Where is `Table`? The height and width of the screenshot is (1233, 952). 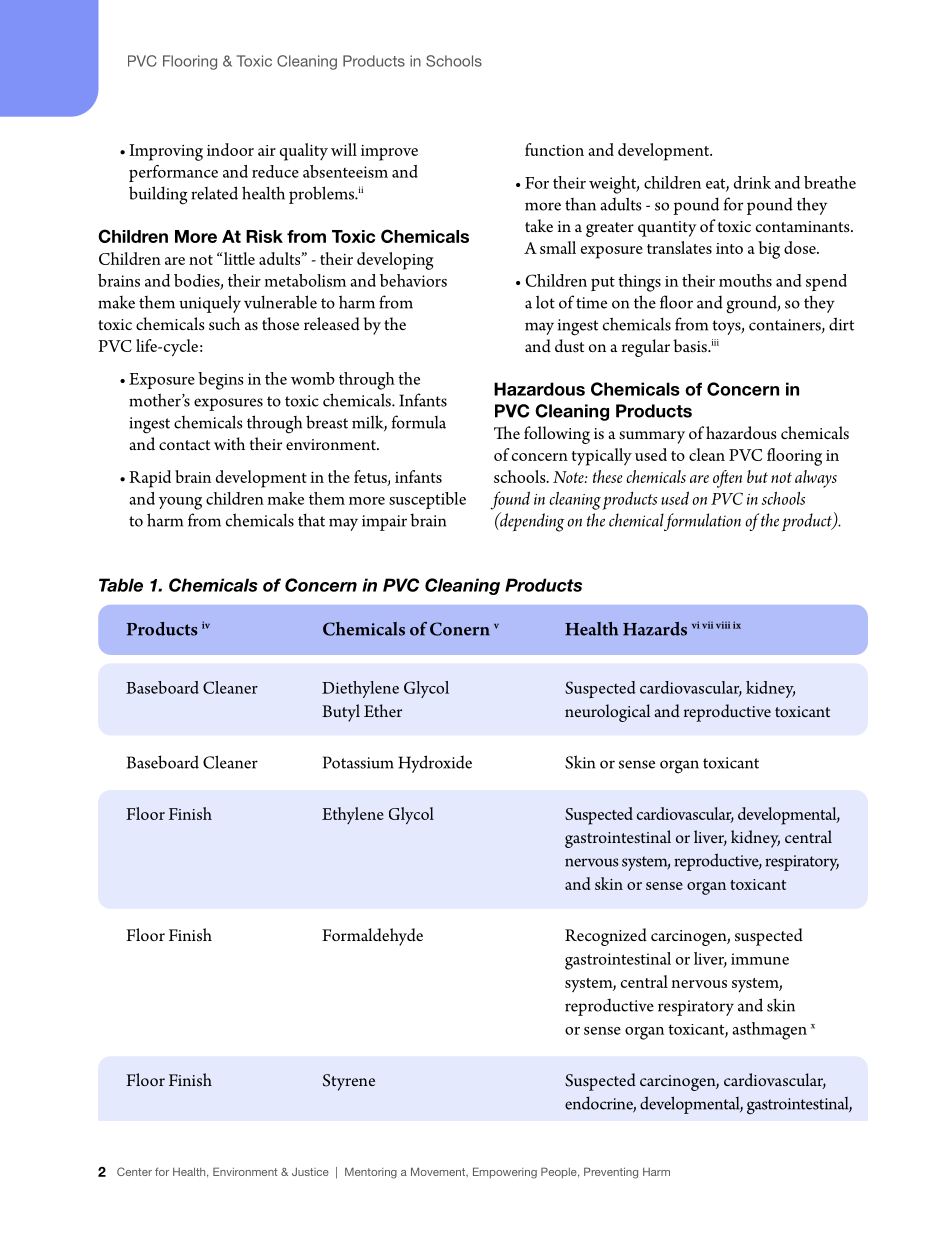 Table is located at coordinates (121, 585).
